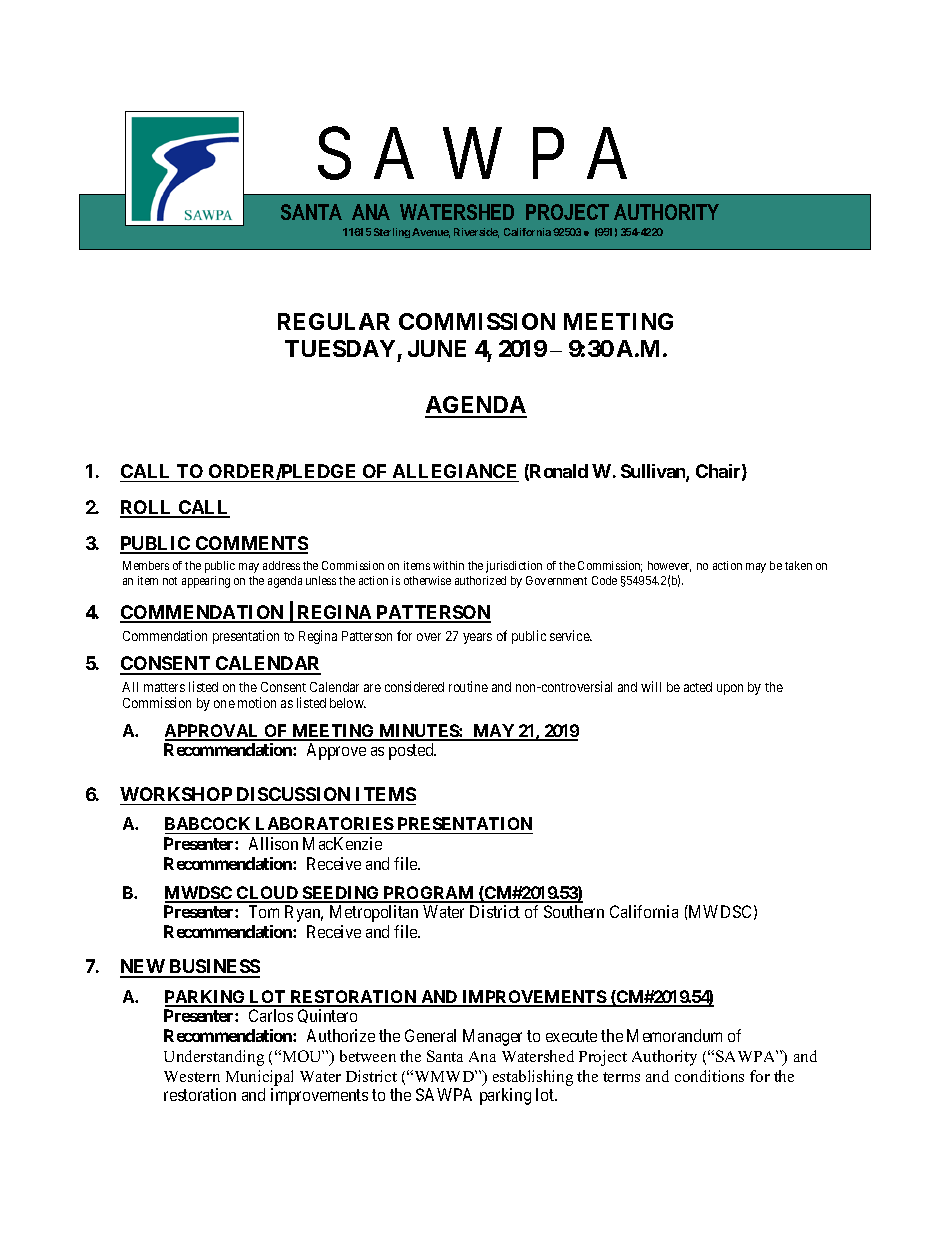 This screenshot has width=952, height=1233. What do you see at coordinates (476, 233) in the screenshot?
I see `Riverside` at bounding box center [476, 233].
